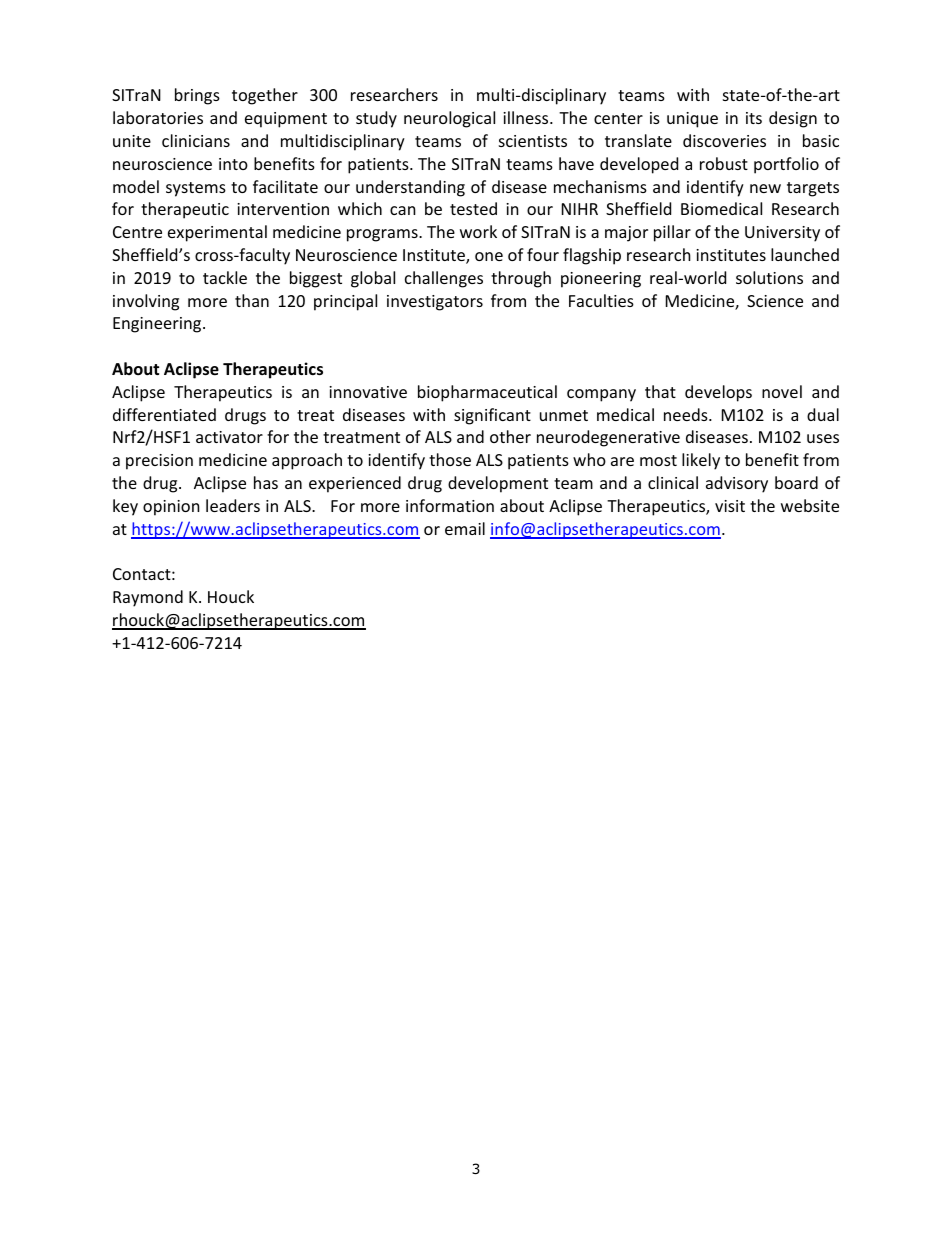 This screenshot has width=952, height=1233. Describe the element at coordinates (197, 96) in the screenshot. I see `brings` at that location.
